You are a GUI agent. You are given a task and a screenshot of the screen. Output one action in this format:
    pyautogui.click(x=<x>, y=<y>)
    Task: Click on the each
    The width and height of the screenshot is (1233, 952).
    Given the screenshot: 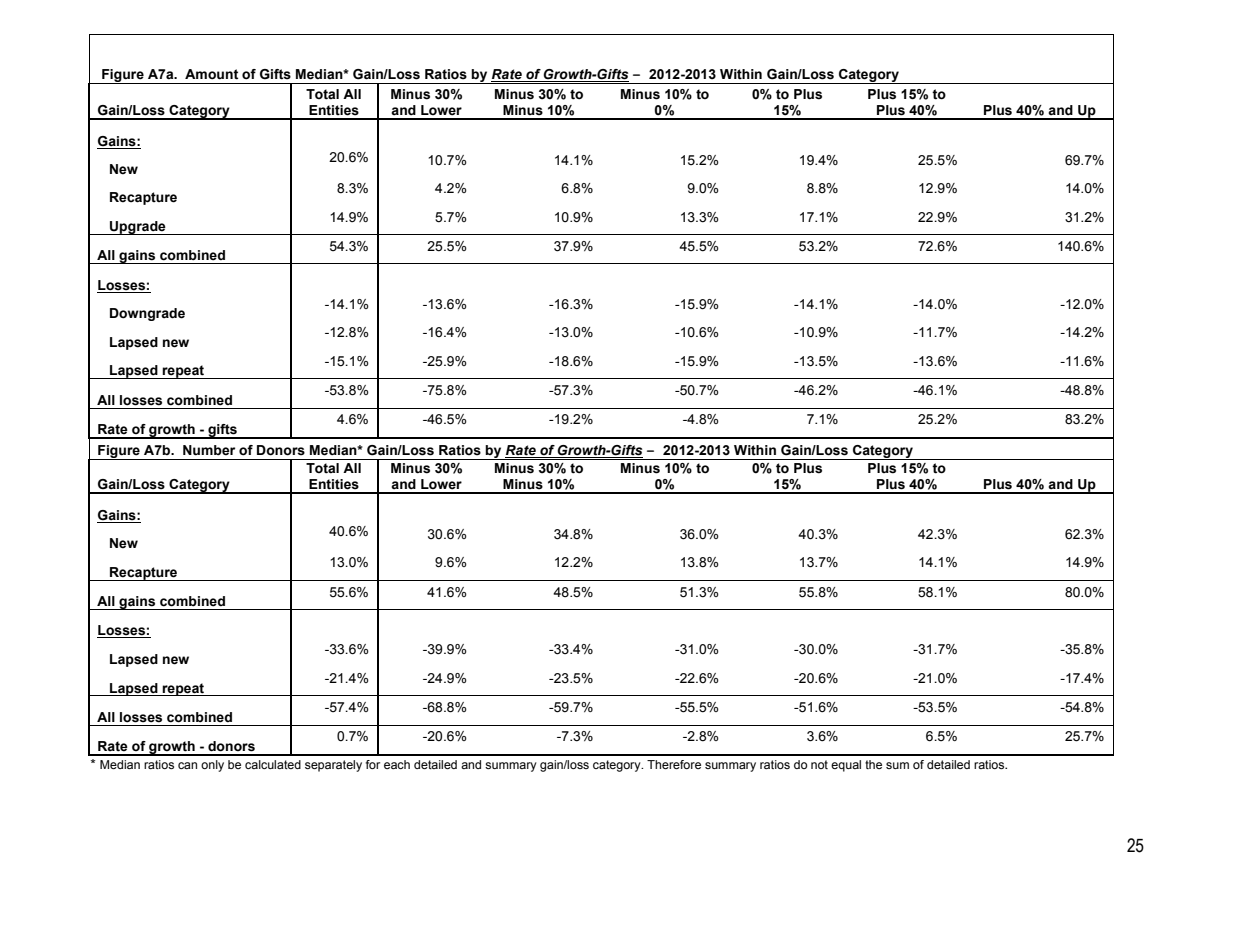 What is the action you would take?
    pyautogui.click(x=397, y=764)
